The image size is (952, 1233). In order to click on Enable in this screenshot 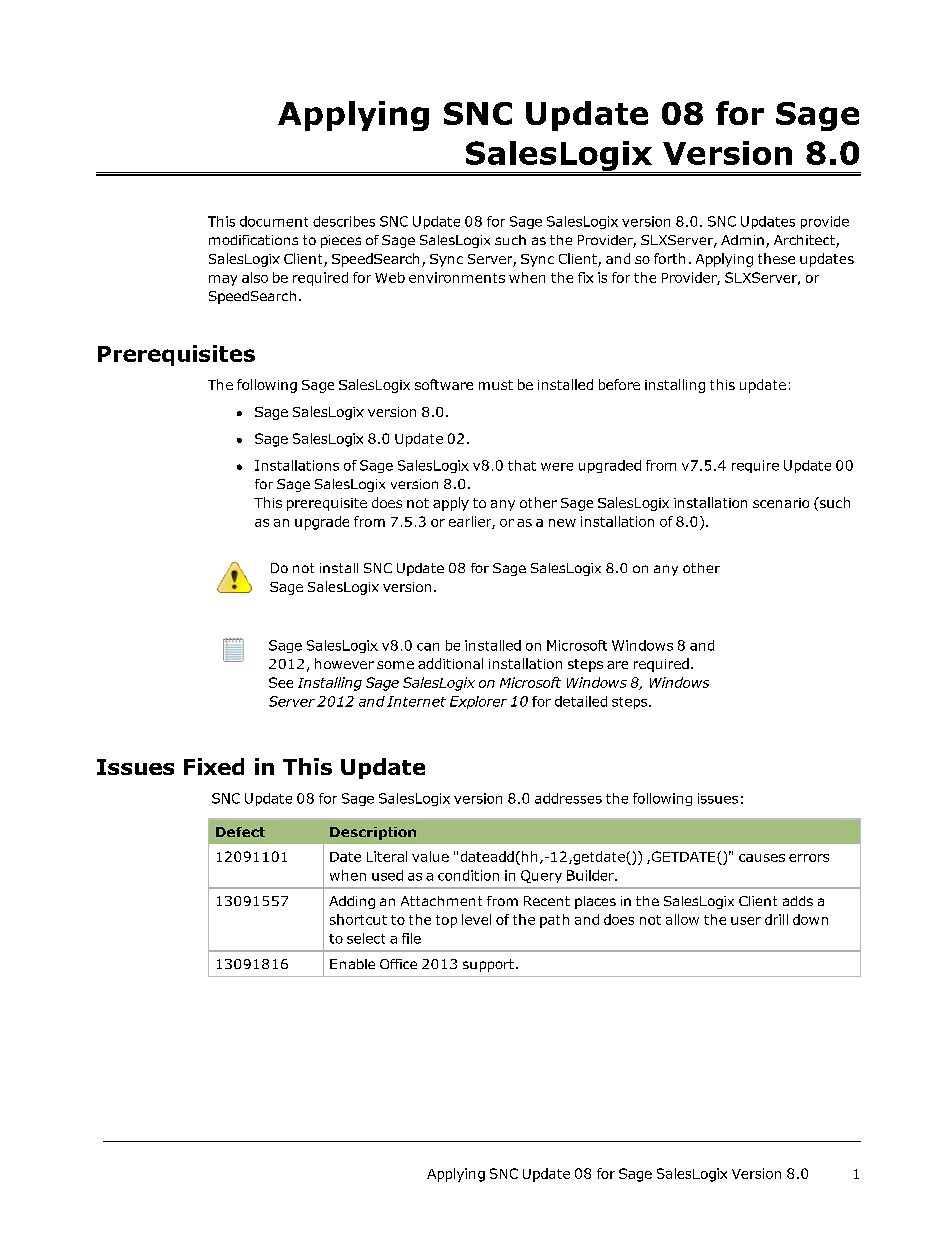, I will do `click(352, 964)`.
